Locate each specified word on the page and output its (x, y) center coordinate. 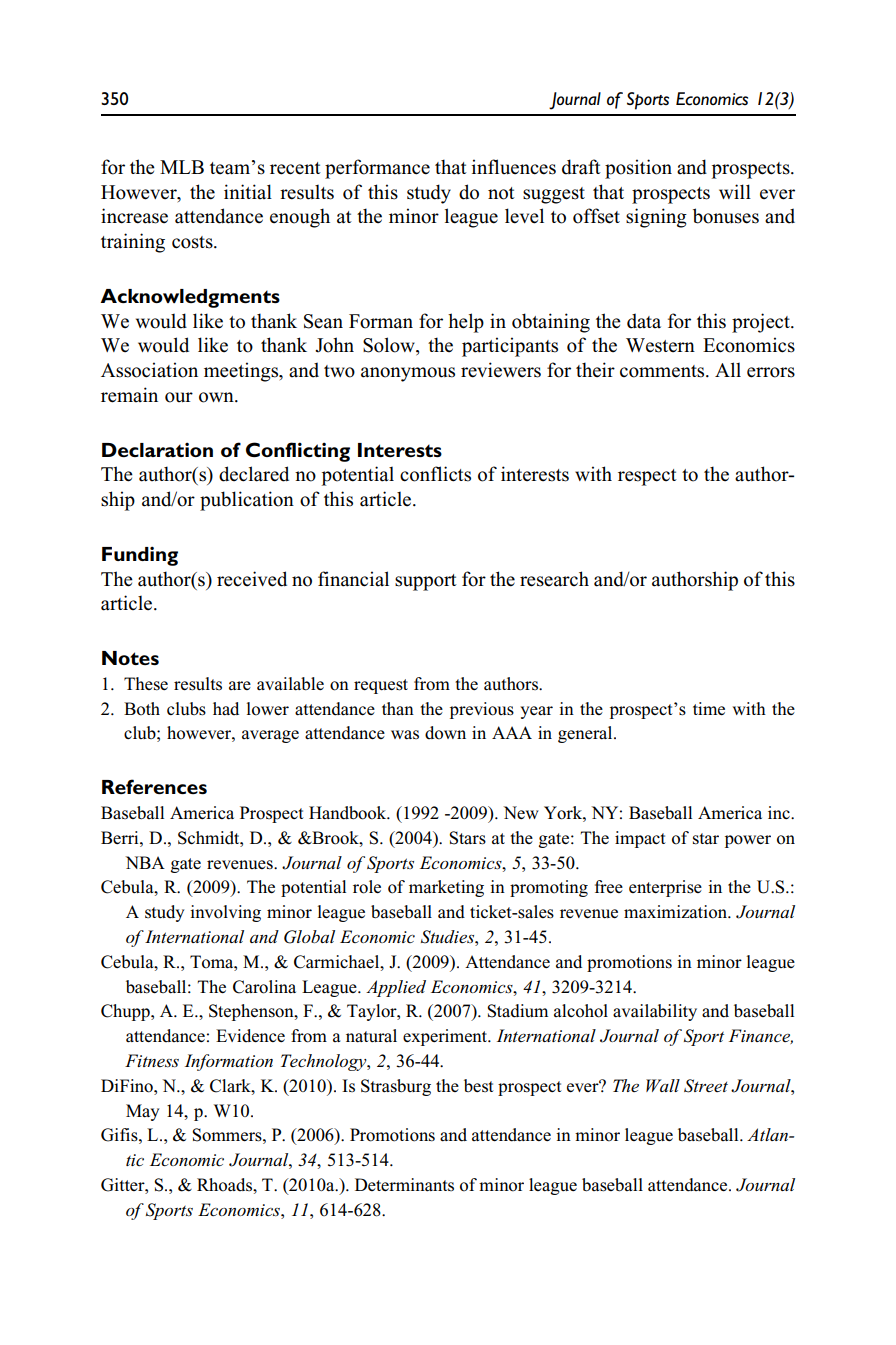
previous (482, 710)
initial (248, 192)
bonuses (726, 216)
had (226, 709)
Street (706, 1086)
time (709, 708)
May (142, 1112)
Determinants (404, 1185)
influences (514, 167)
